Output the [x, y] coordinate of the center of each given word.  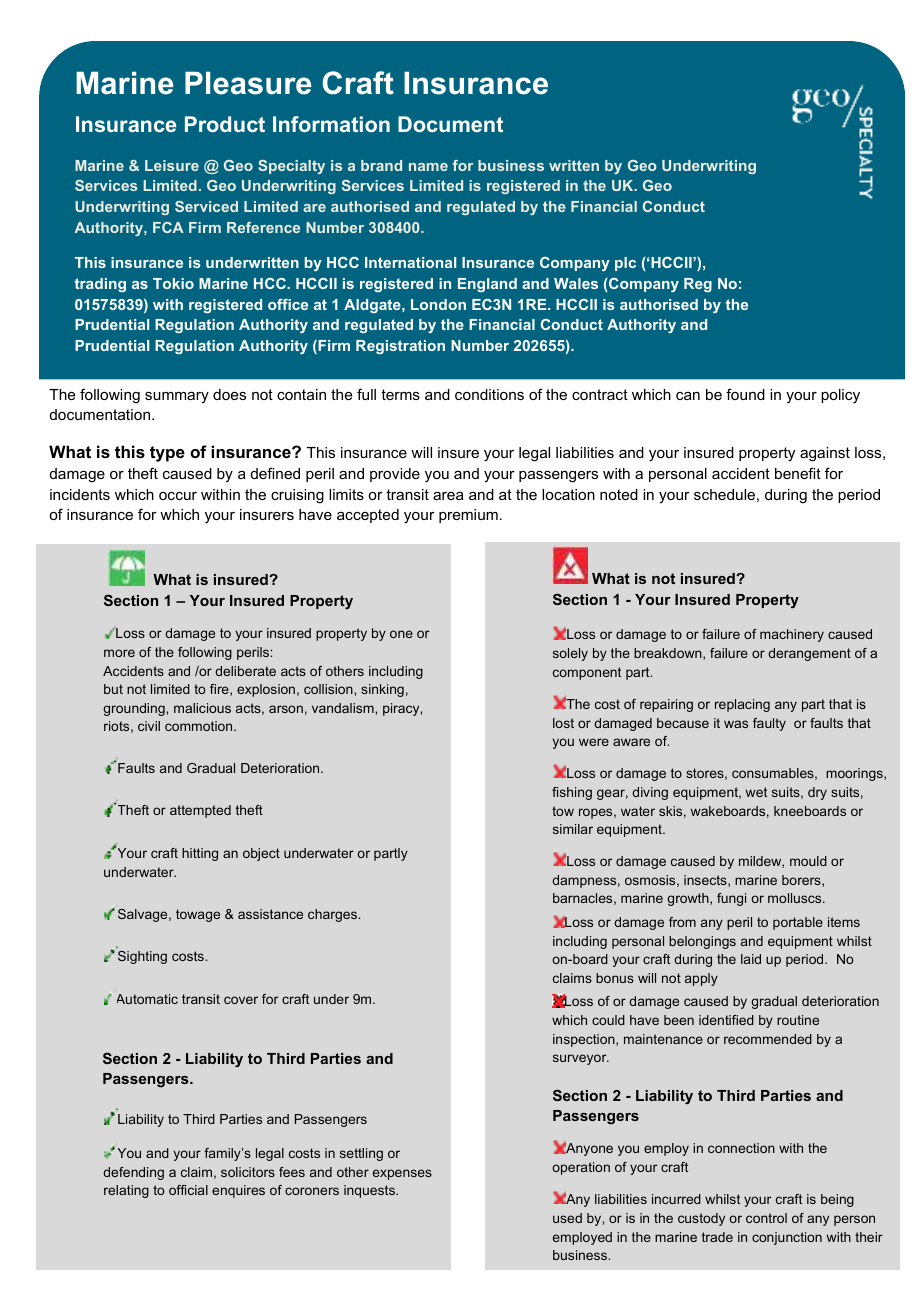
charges [333, 915]
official [188, 1190]
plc [625, 264]
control [766, 1218]
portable [798, 923]
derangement [809, 654]
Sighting [142, 957]
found [745, 394]
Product [225, 124]
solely [570, 654]
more [119, 653]
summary [177, 397]
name [428, 167]
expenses [402, 1174]
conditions [489, 394]
